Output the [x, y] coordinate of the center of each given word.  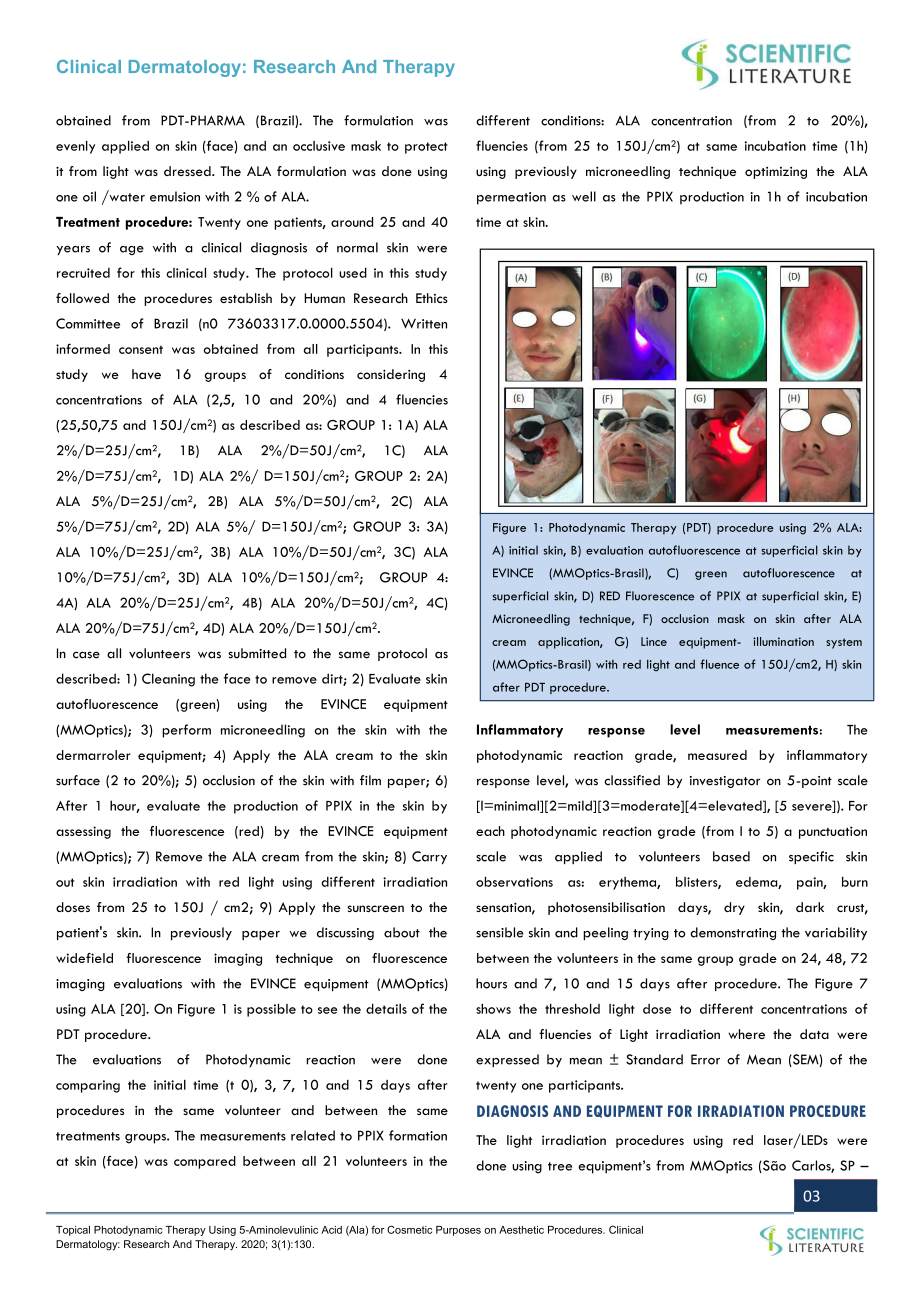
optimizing [776, 173]
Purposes [458, 1231]
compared [205, 1162]
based [731, 856]
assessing [83, 832]
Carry [429, 857]
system [844, 643]
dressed [188, 171]
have [146, 374]
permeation [511, 198]
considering [391, 375]
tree [560, 1166]
